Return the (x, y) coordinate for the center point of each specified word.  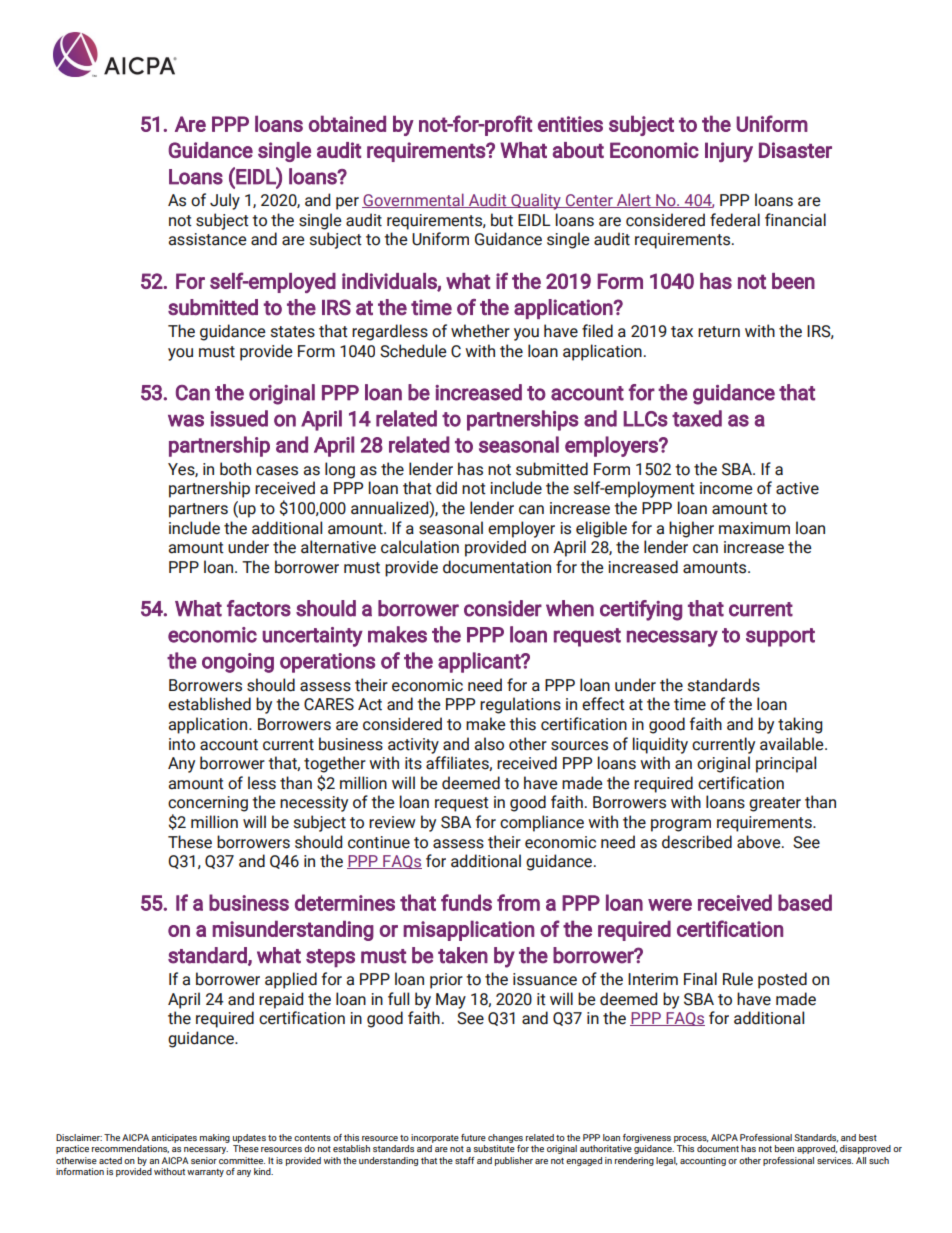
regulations (520, 705)
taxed (697, 418)
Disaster (795, 150)
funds (466, 902)
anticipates (174, 1138)
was (186, 420)
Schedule (413, 351)
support (780, 637)
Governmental (414, 200)
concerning (208, 804)
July (225, 201)
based (805, 902)
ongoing (238, 663)
